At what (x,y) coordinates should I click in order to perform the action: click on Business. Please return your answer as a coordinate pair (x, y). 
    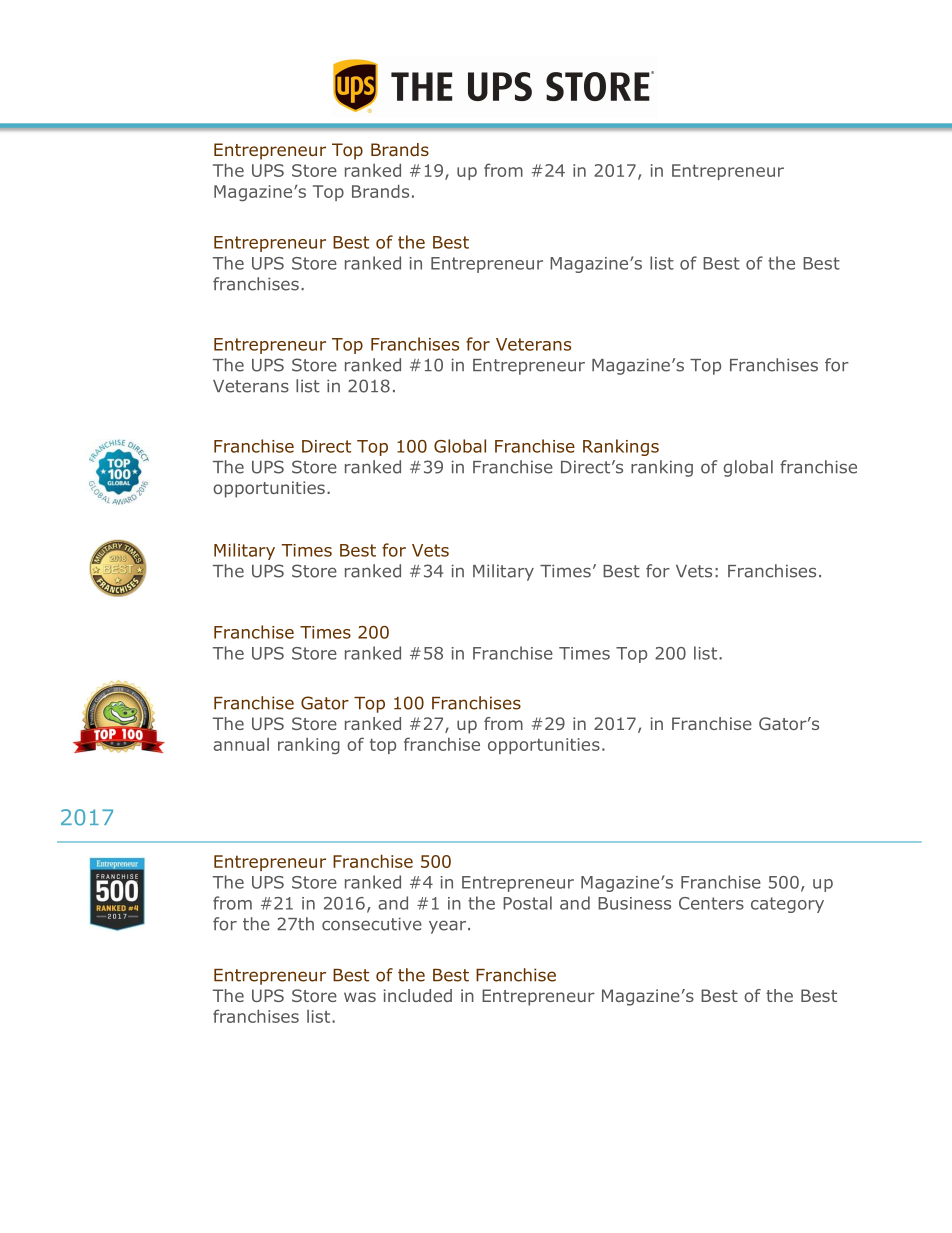
    Looking at the image, I should click on (634, 903).
